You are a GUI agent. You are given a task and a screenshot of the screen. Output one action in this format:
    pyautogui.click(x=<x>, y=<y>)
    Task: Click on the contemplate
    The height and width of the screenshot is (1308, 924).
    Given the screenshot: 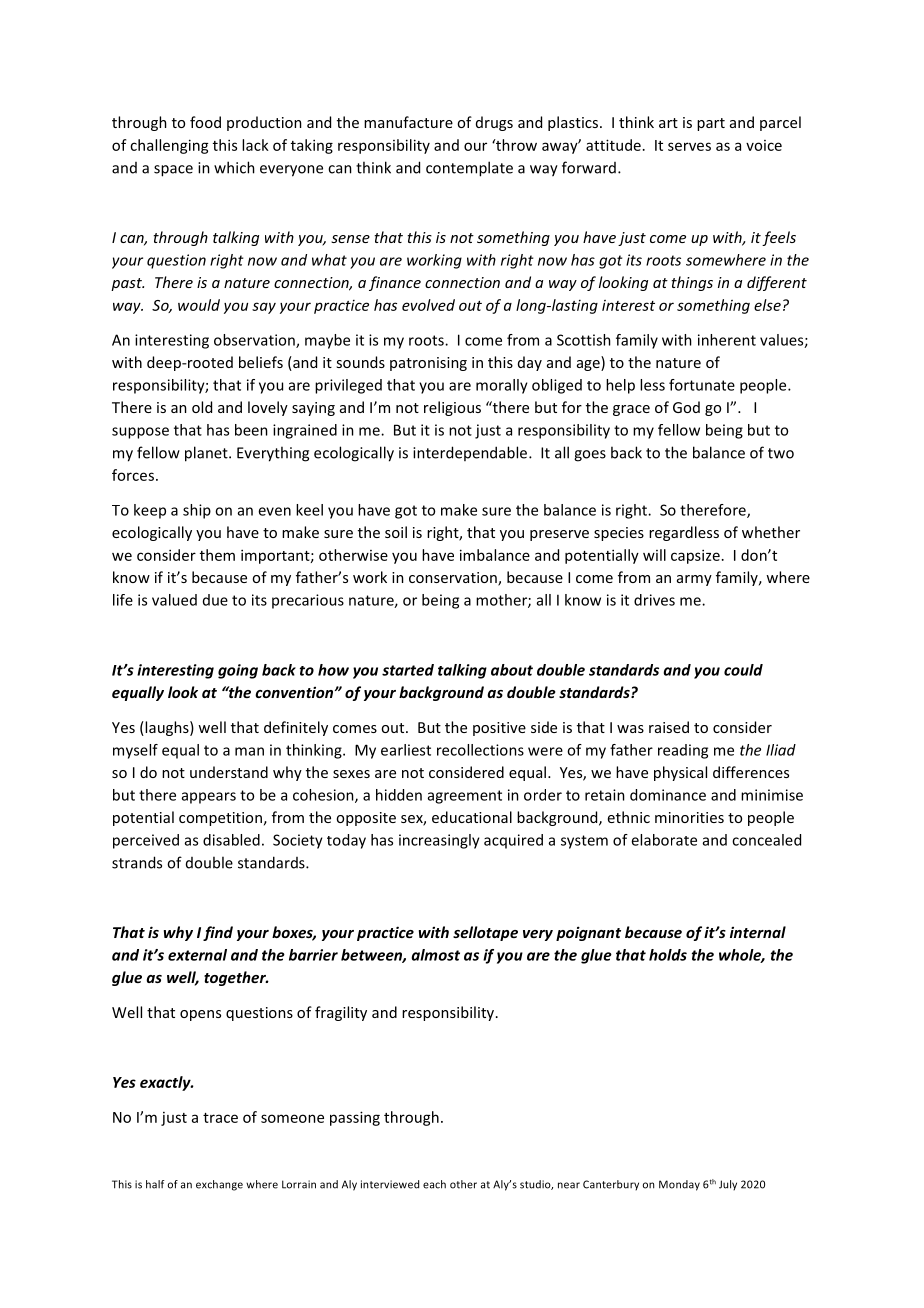 What is the action you would take?
    pyautogui.click(x=469, y=169)
